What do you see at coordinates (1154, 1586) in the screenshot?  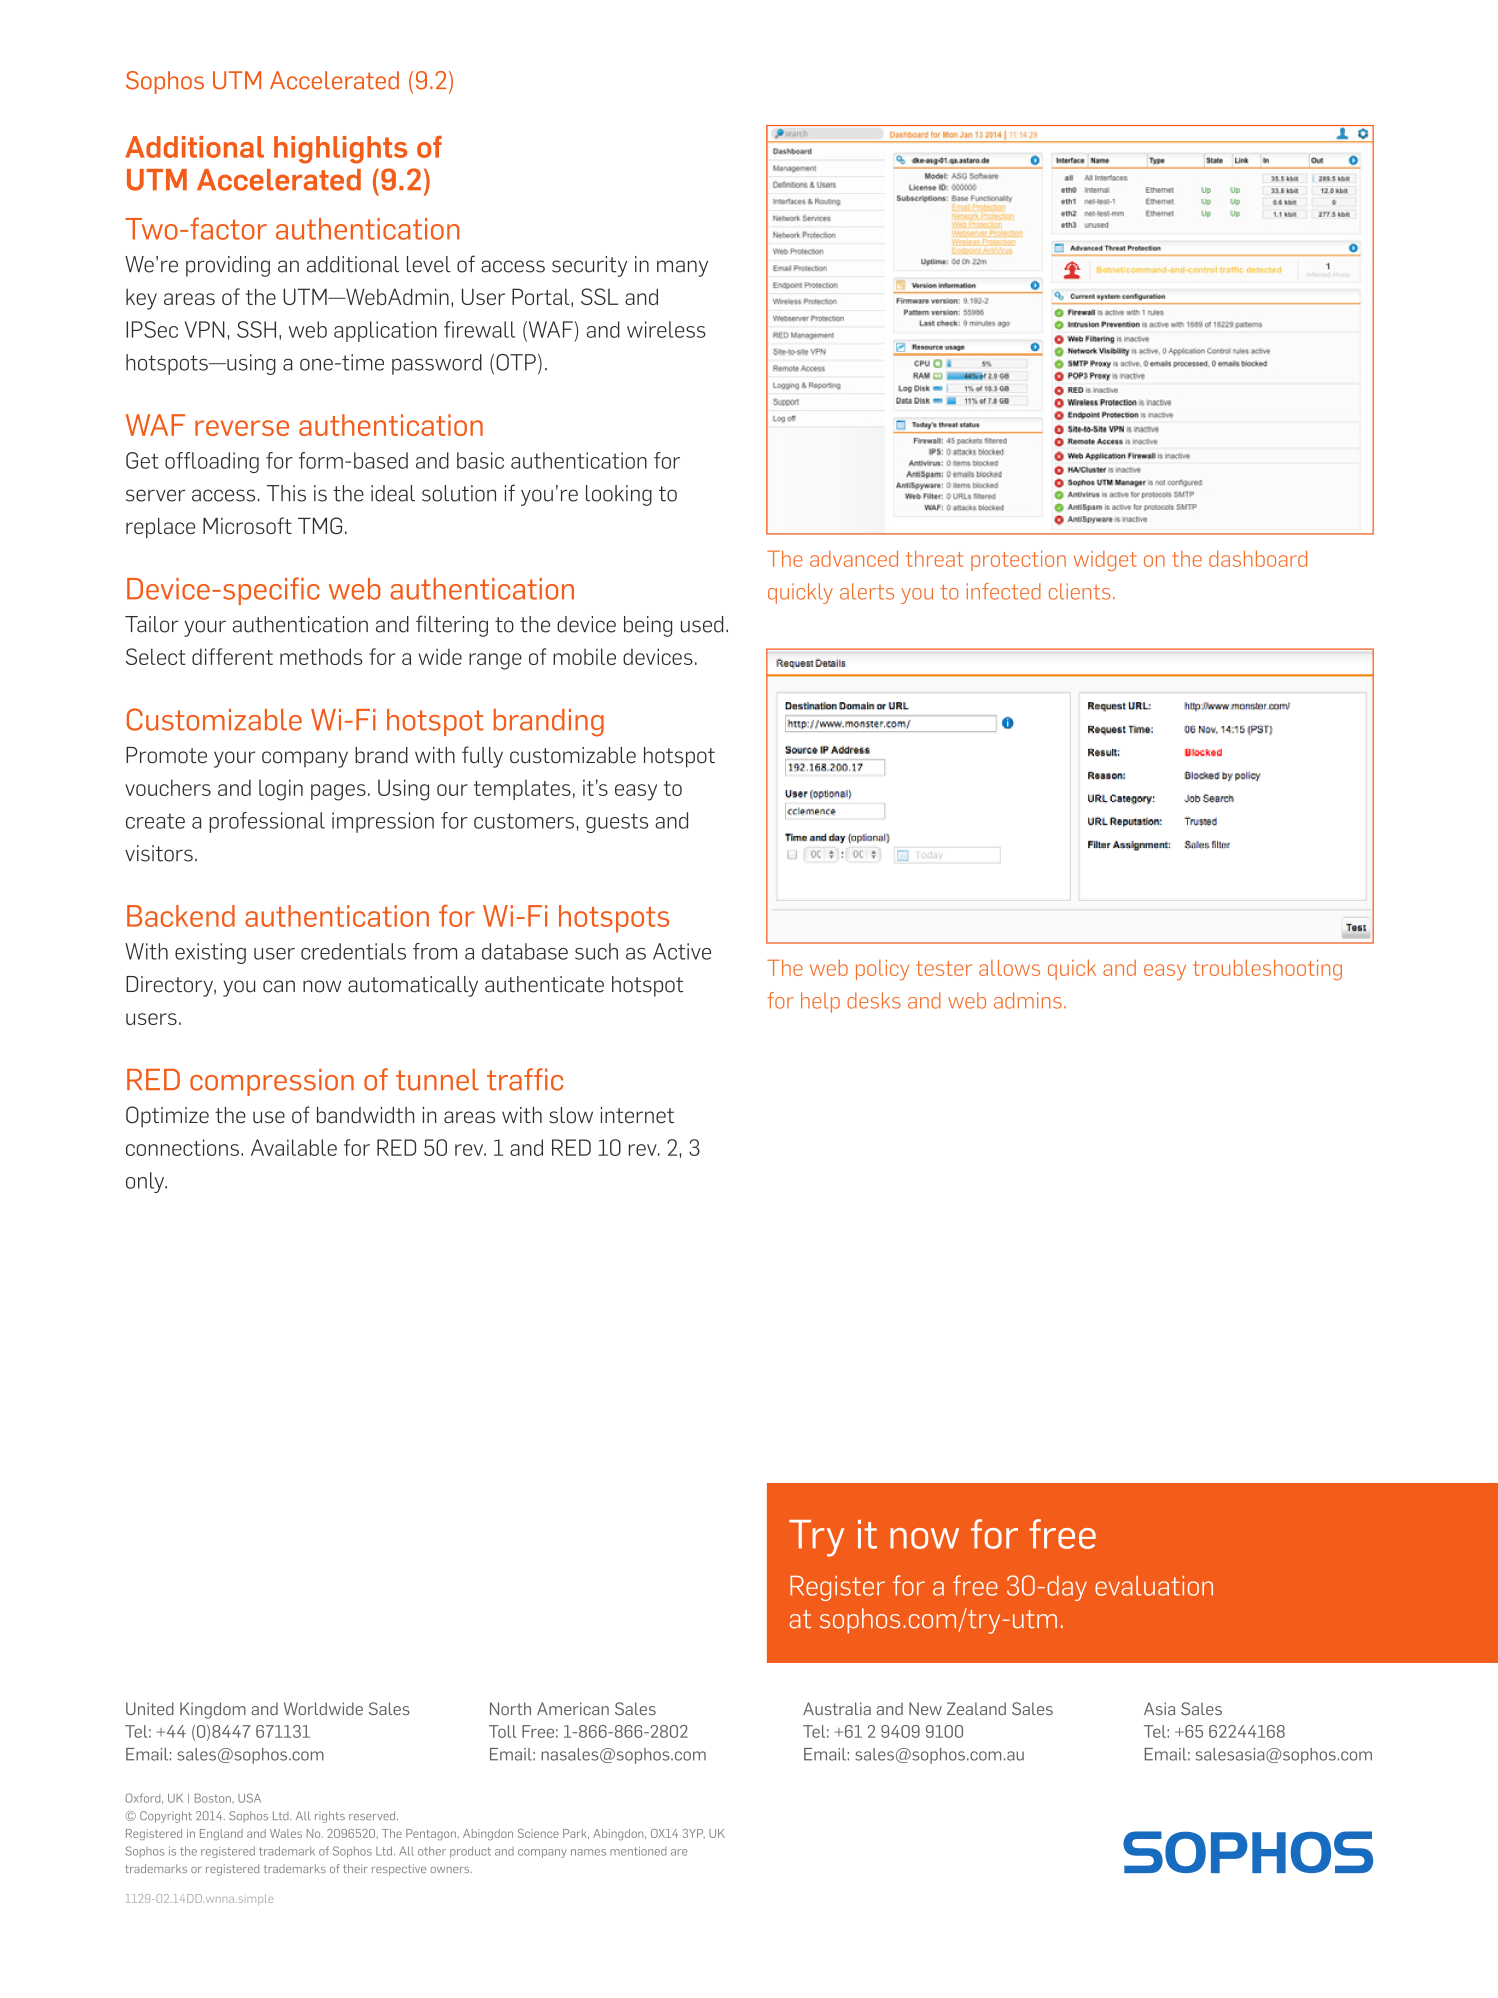 I see `evaluation` at bounding box center [1154, 1586].
